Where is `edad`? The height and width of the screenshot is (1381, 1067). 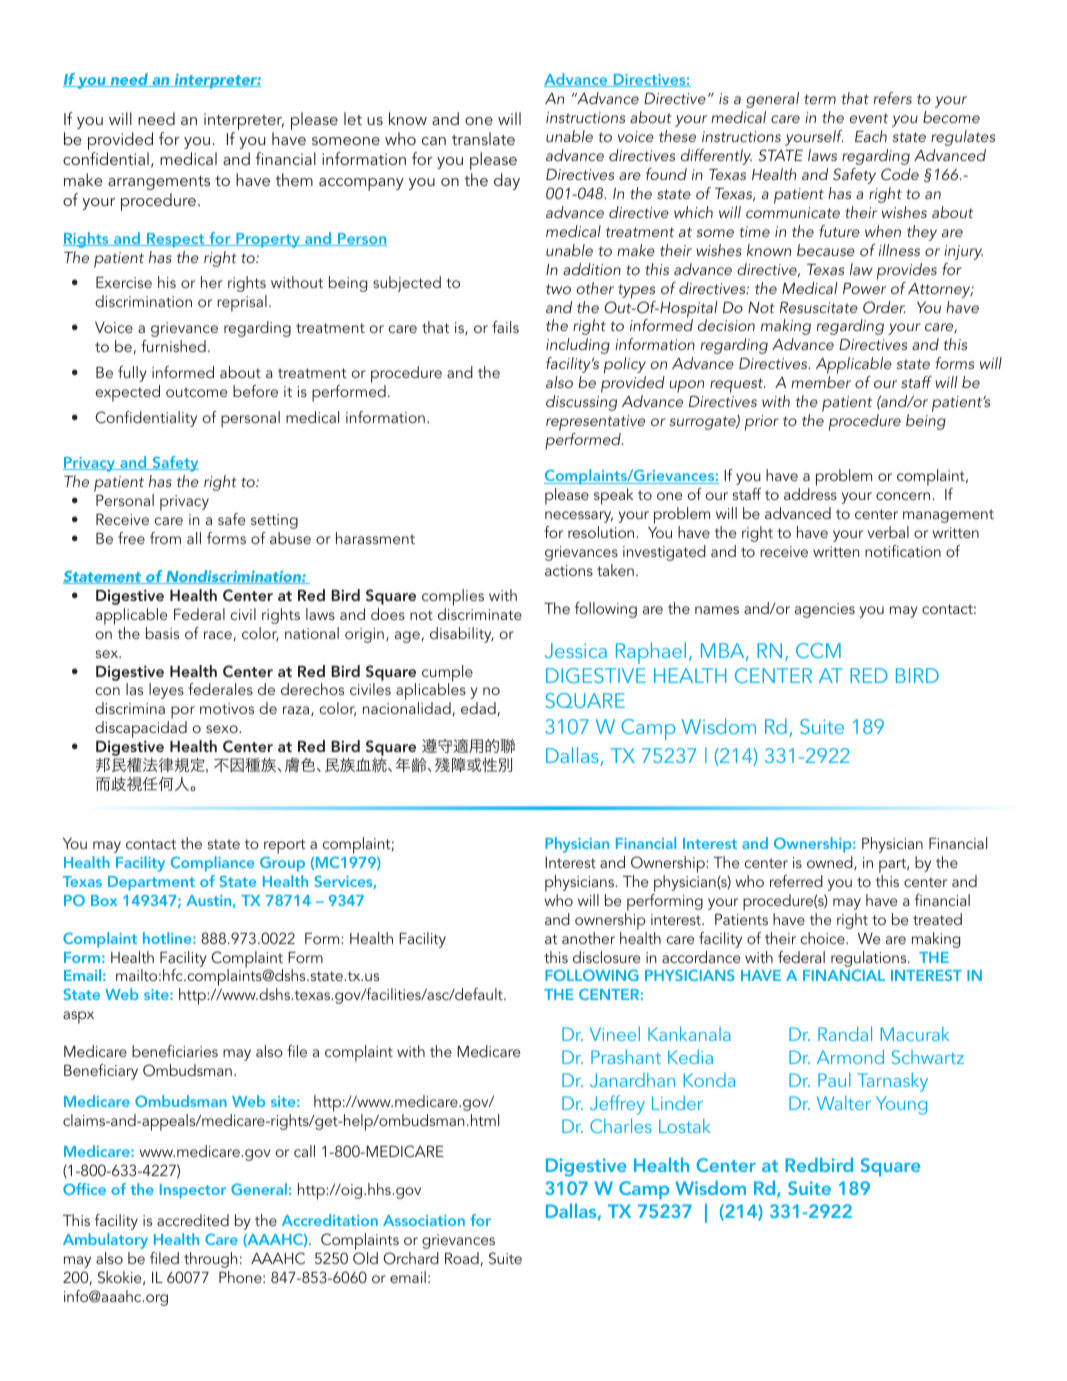 edad is located at coordinates (479, 709).
